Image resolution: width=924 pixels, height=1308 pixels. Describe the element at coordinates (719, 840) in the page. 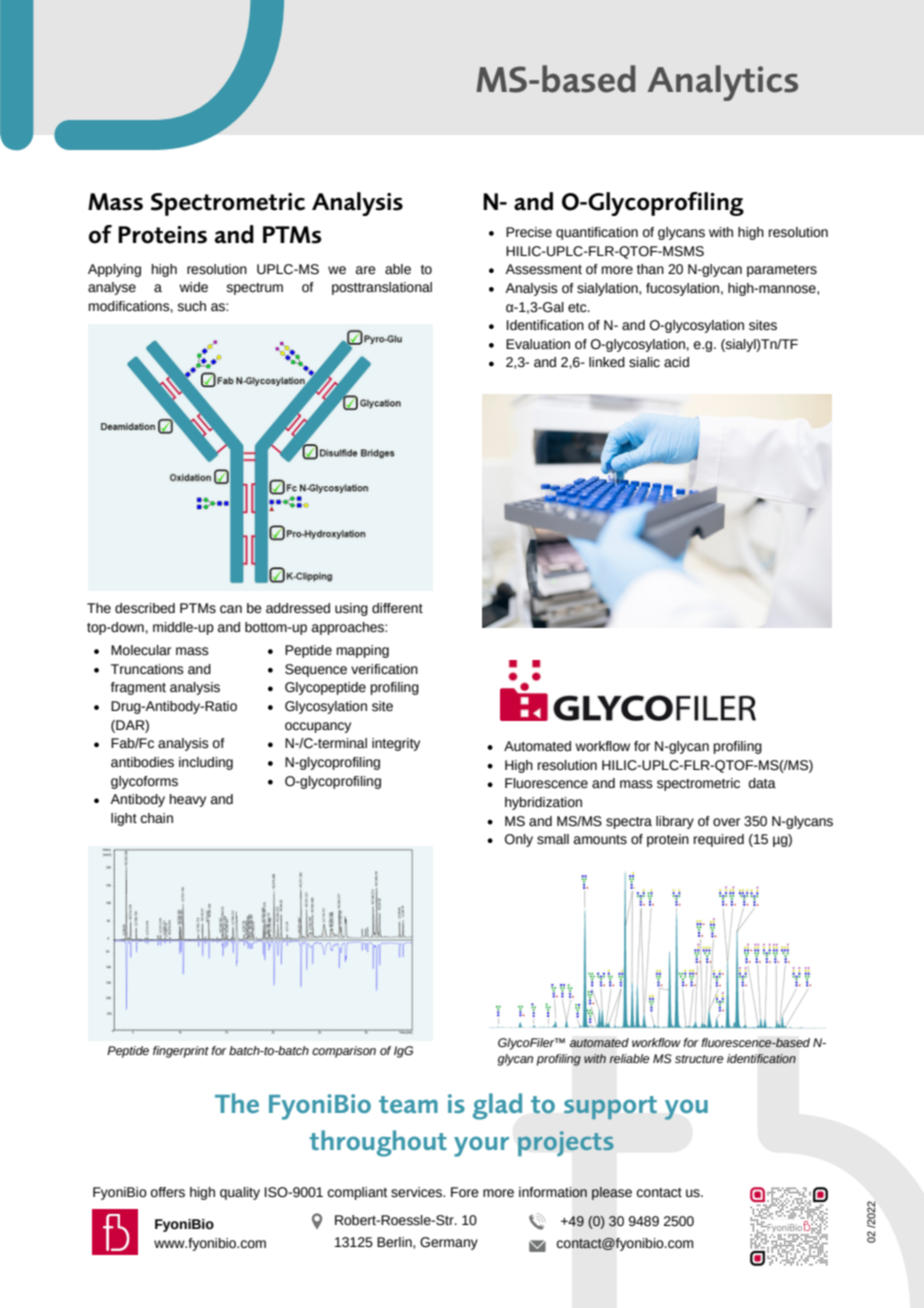

I see `required` at that location.
